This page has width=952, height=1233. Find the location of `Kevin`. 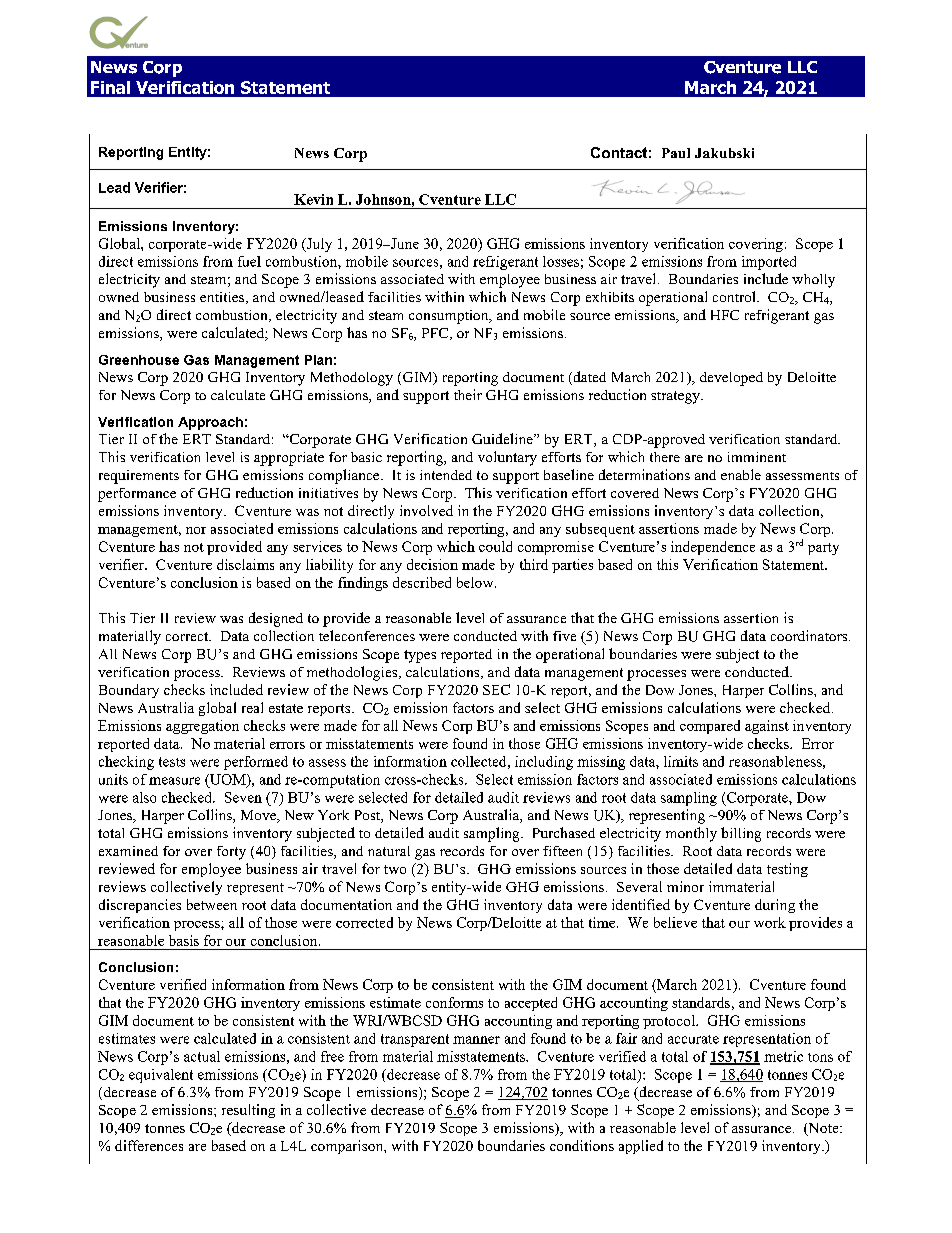

Kevin is located at coordinates (313, 199).
